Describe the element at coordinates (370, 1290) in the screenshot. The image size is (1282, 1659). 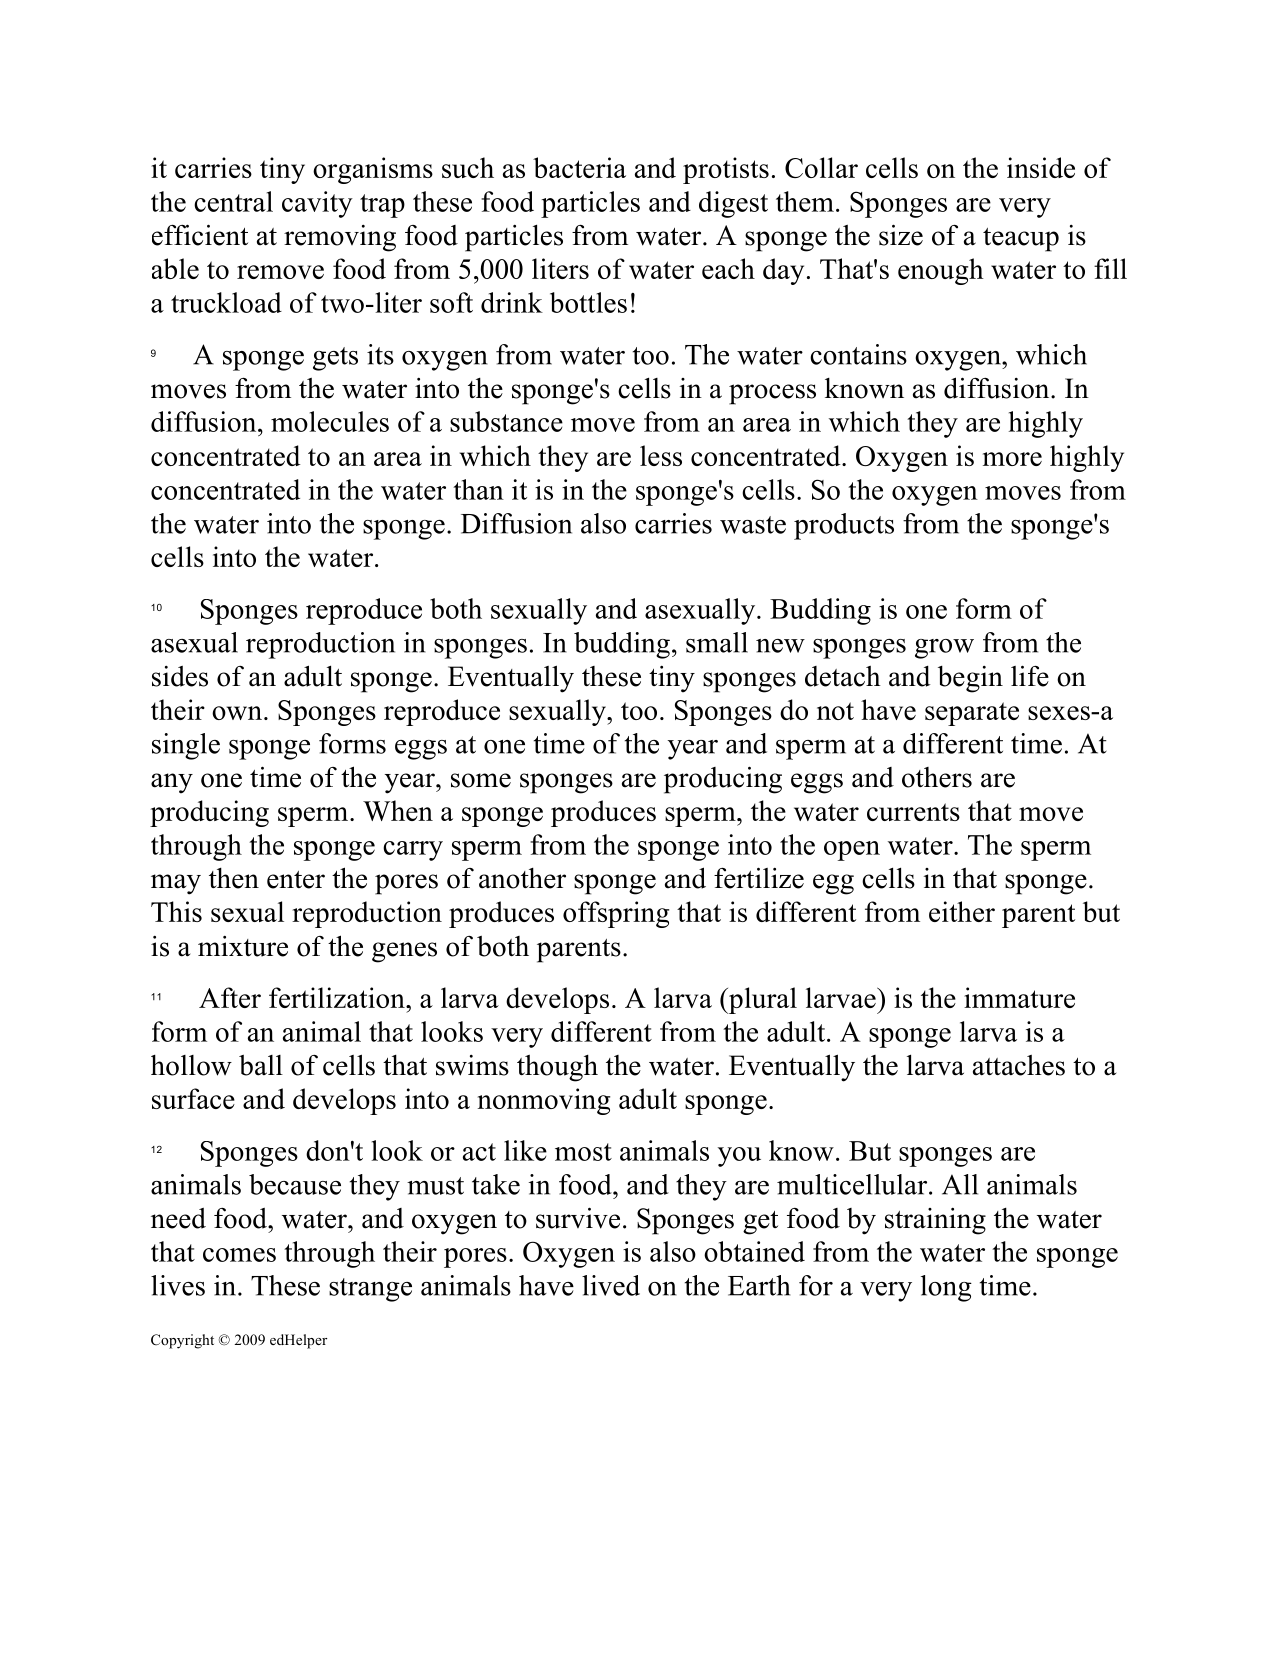
I see `strange` at that location.
